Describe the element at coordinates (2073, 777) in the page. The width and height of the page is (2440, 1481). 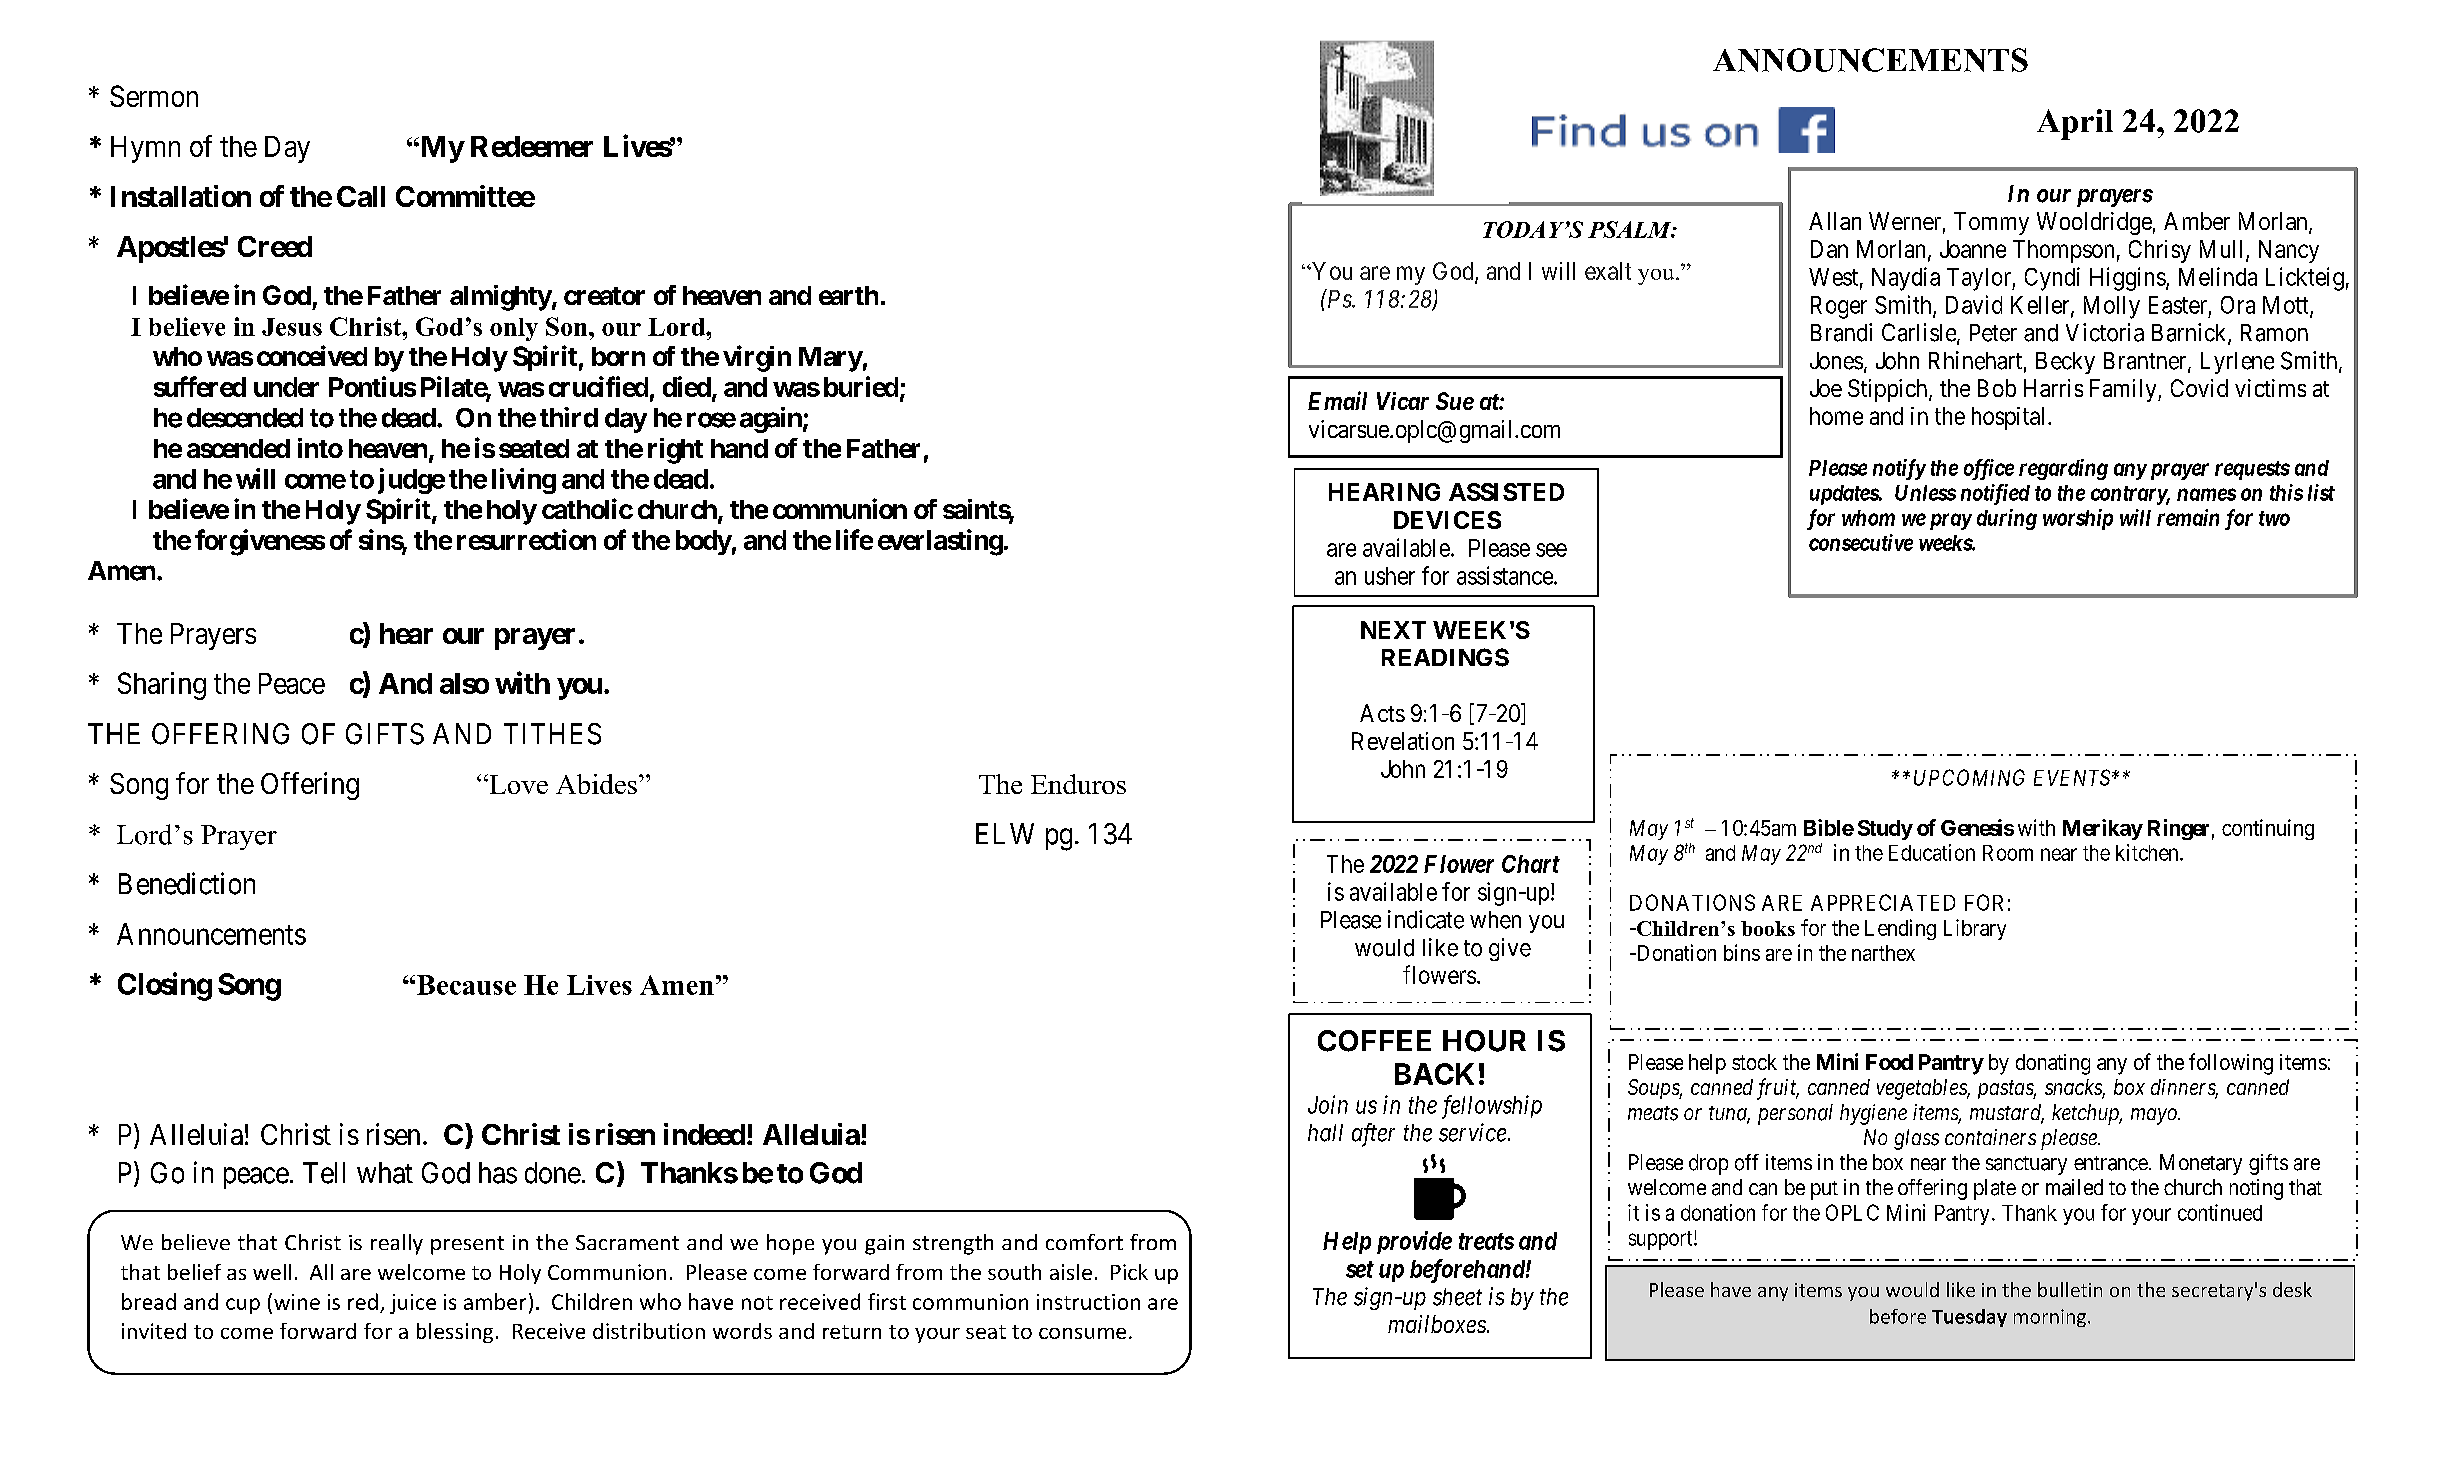
I see `EVENTS` at that location.
